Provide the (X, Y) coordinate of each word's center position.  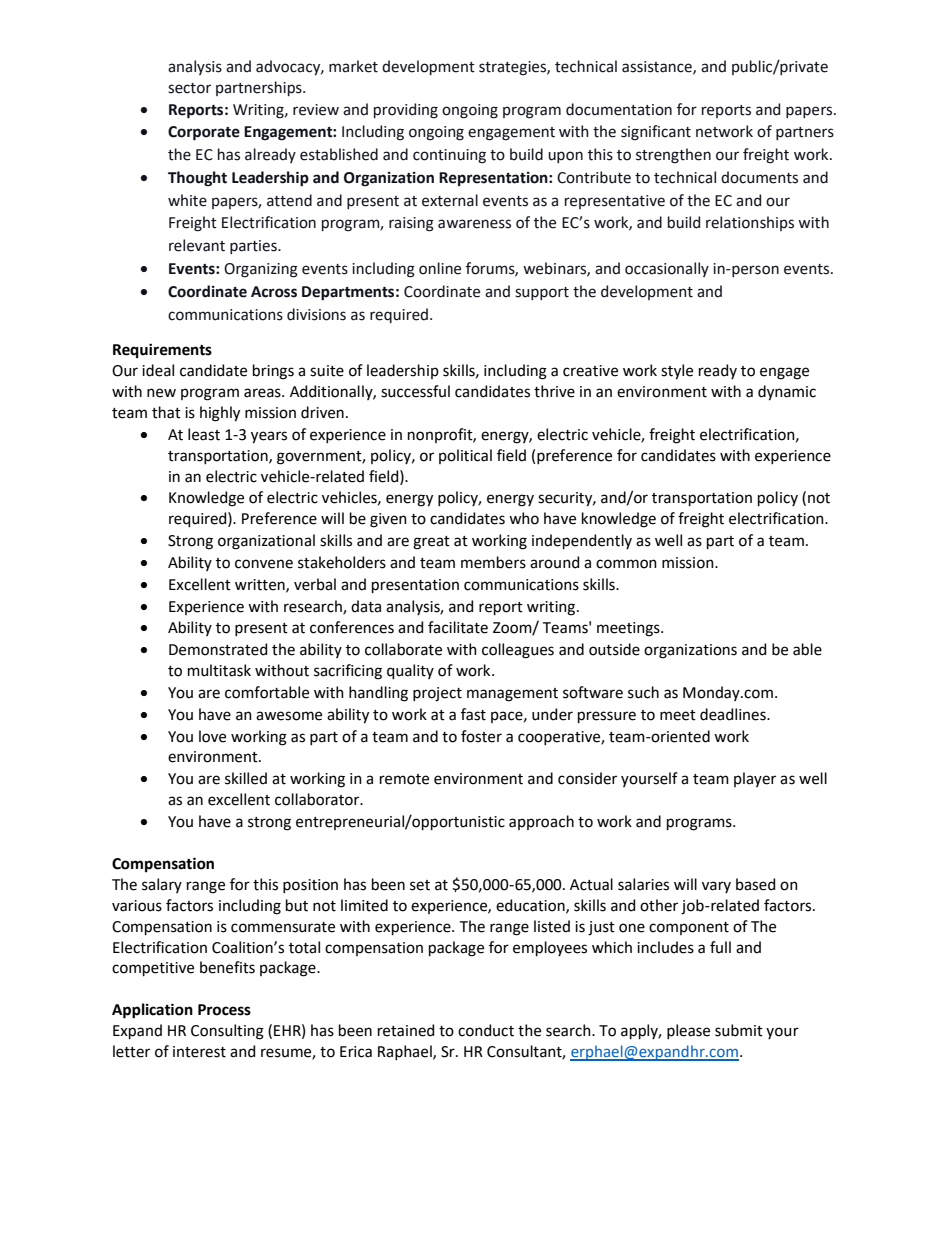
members (493, 562)
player (755, 779)
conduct (486, 1030)
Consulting (227, 1032)
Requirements (162, 350)
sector (189, 88)
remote (404, 779)
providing (406, 111)
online (440, 268)
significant (656, 133)
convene (264, 564)
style (677, 372)
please (688, 1031)
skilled (246, 778)
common (626, 564)
